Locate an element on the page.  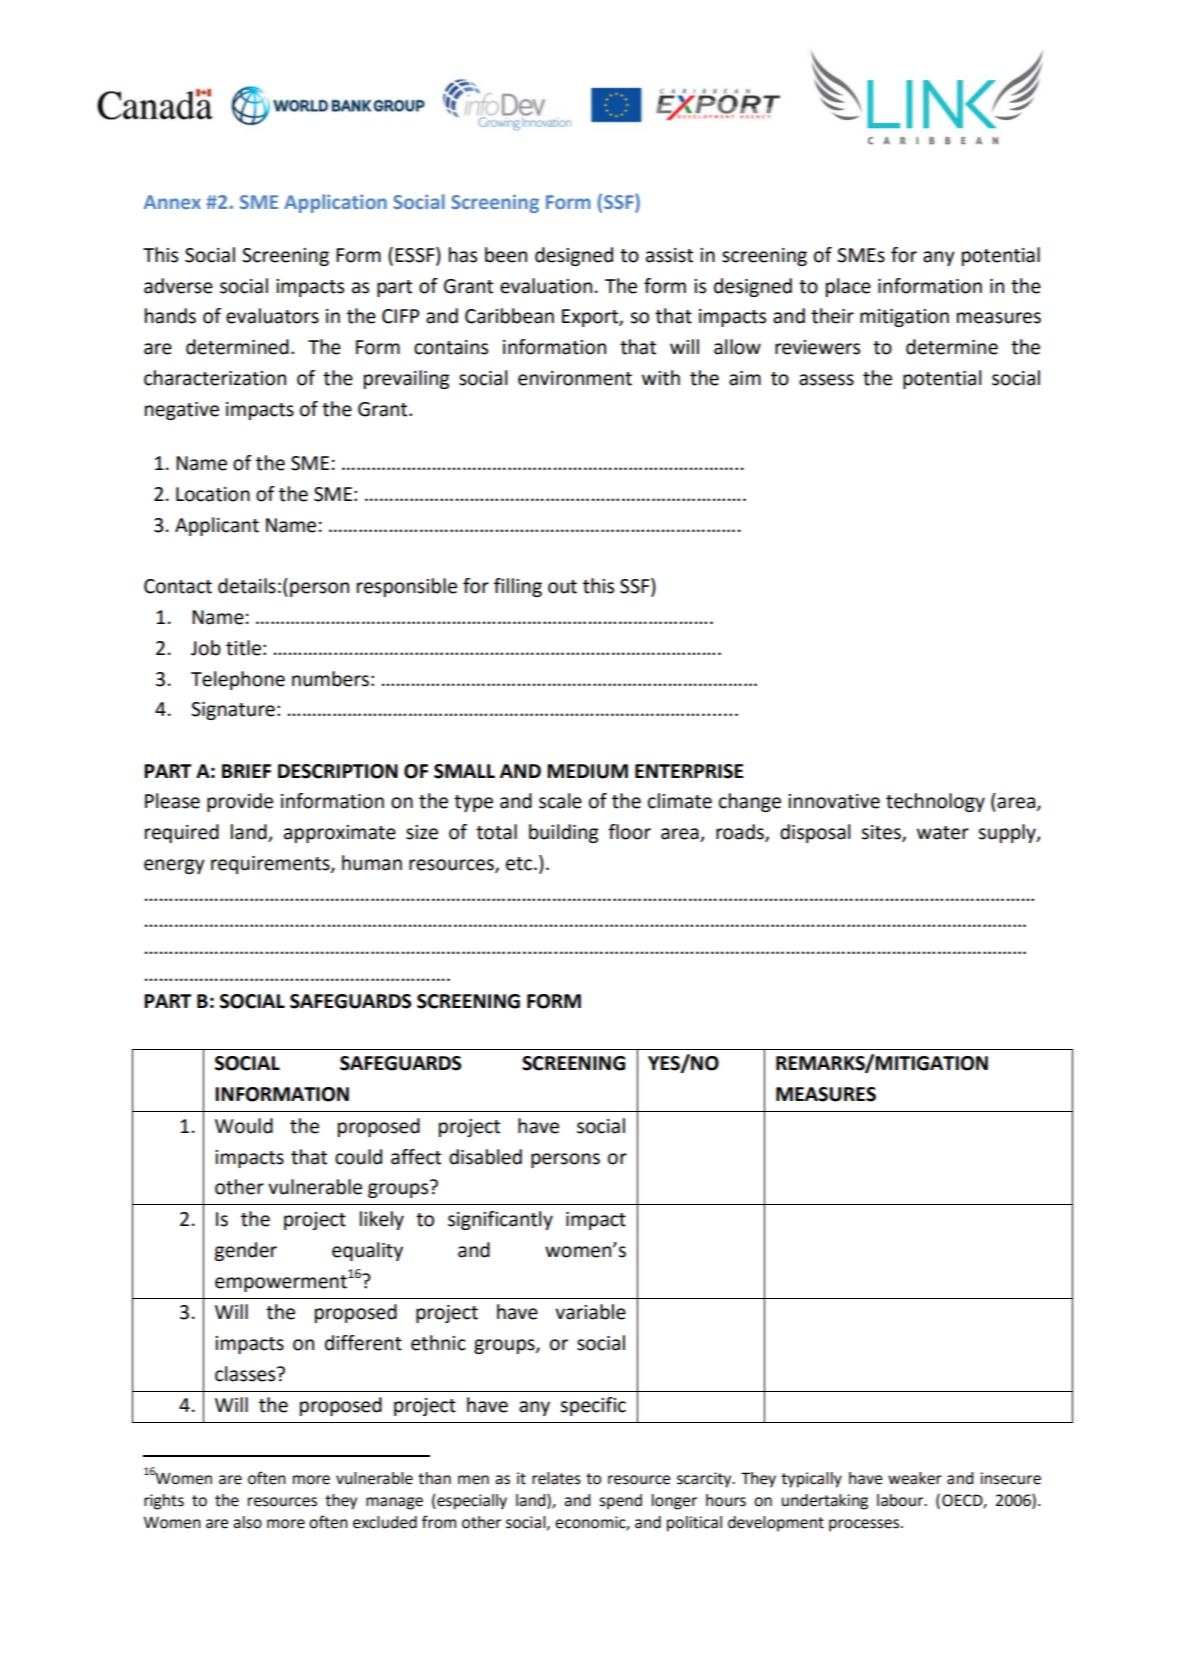
title is located at coordinates (243, 648).
